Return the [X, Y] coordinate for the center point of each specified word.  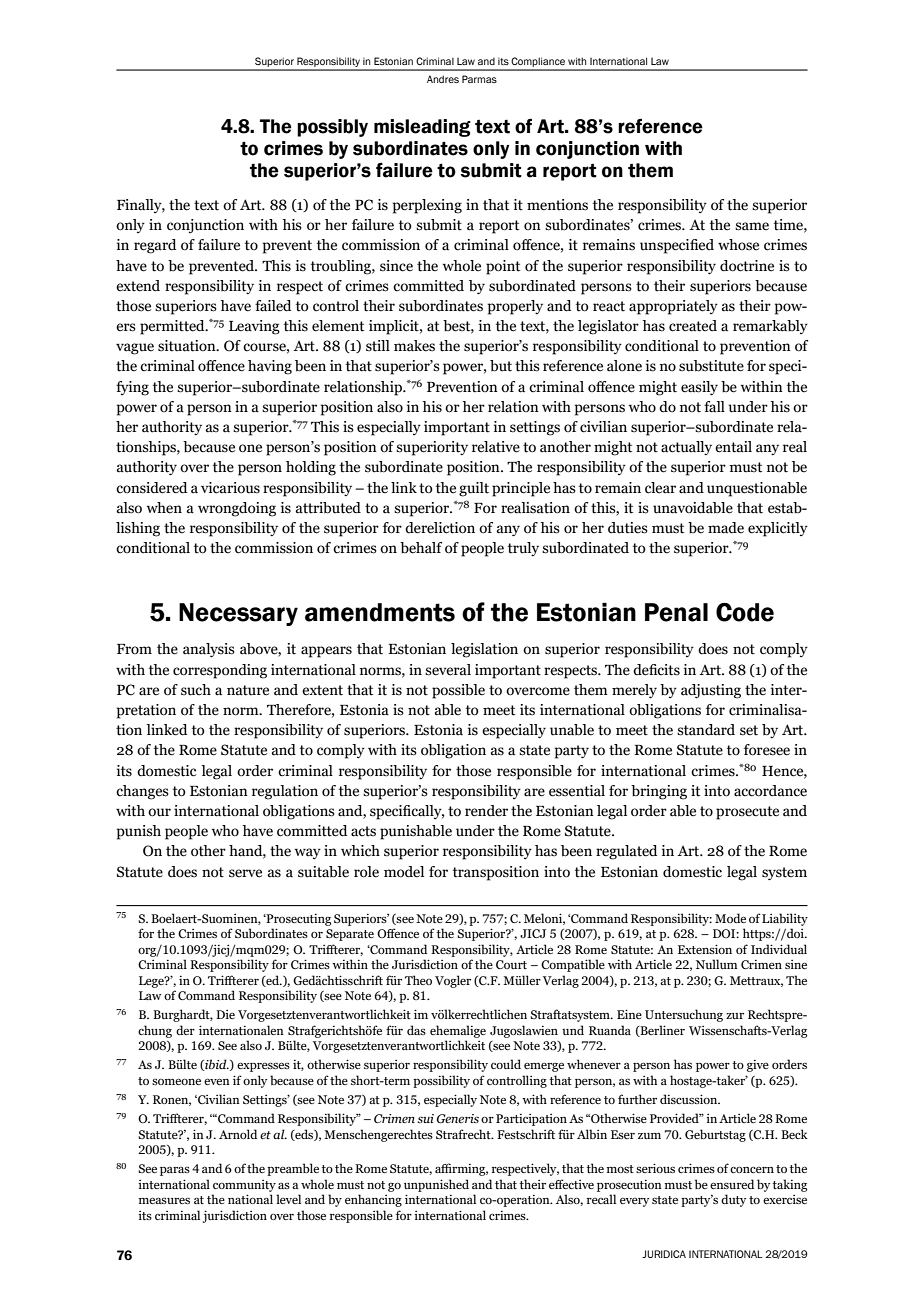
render [486, 811]
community [244, 1186]
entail [733, 447]
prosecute [747, 813]
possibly [332, 128]
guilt [474, 489]
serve [245, 873]
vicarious [230, 488]
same [752, 226]
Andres [443, 79]
